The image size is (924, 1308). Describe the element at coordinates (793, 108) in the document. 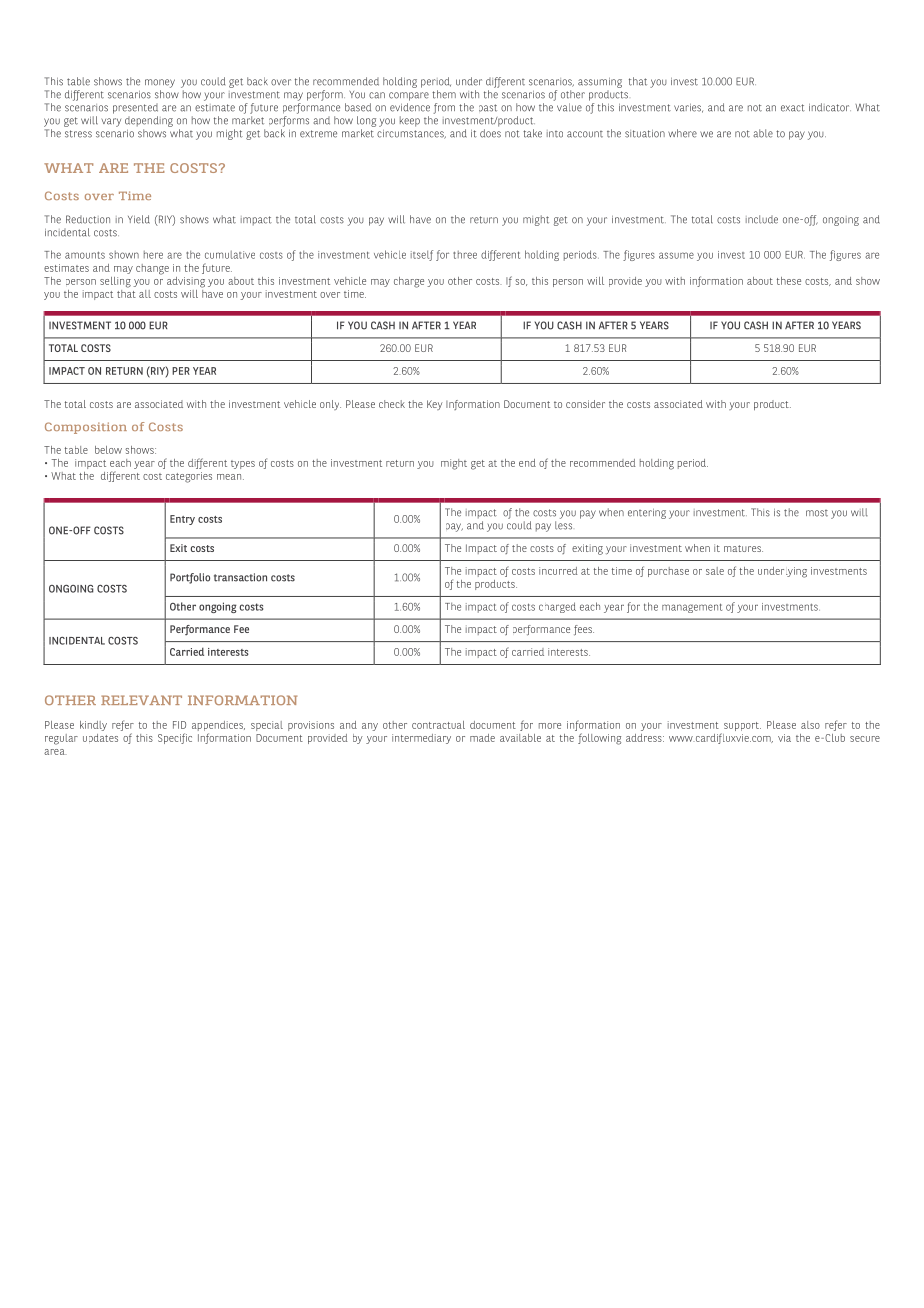

I see `exact` at that location.
